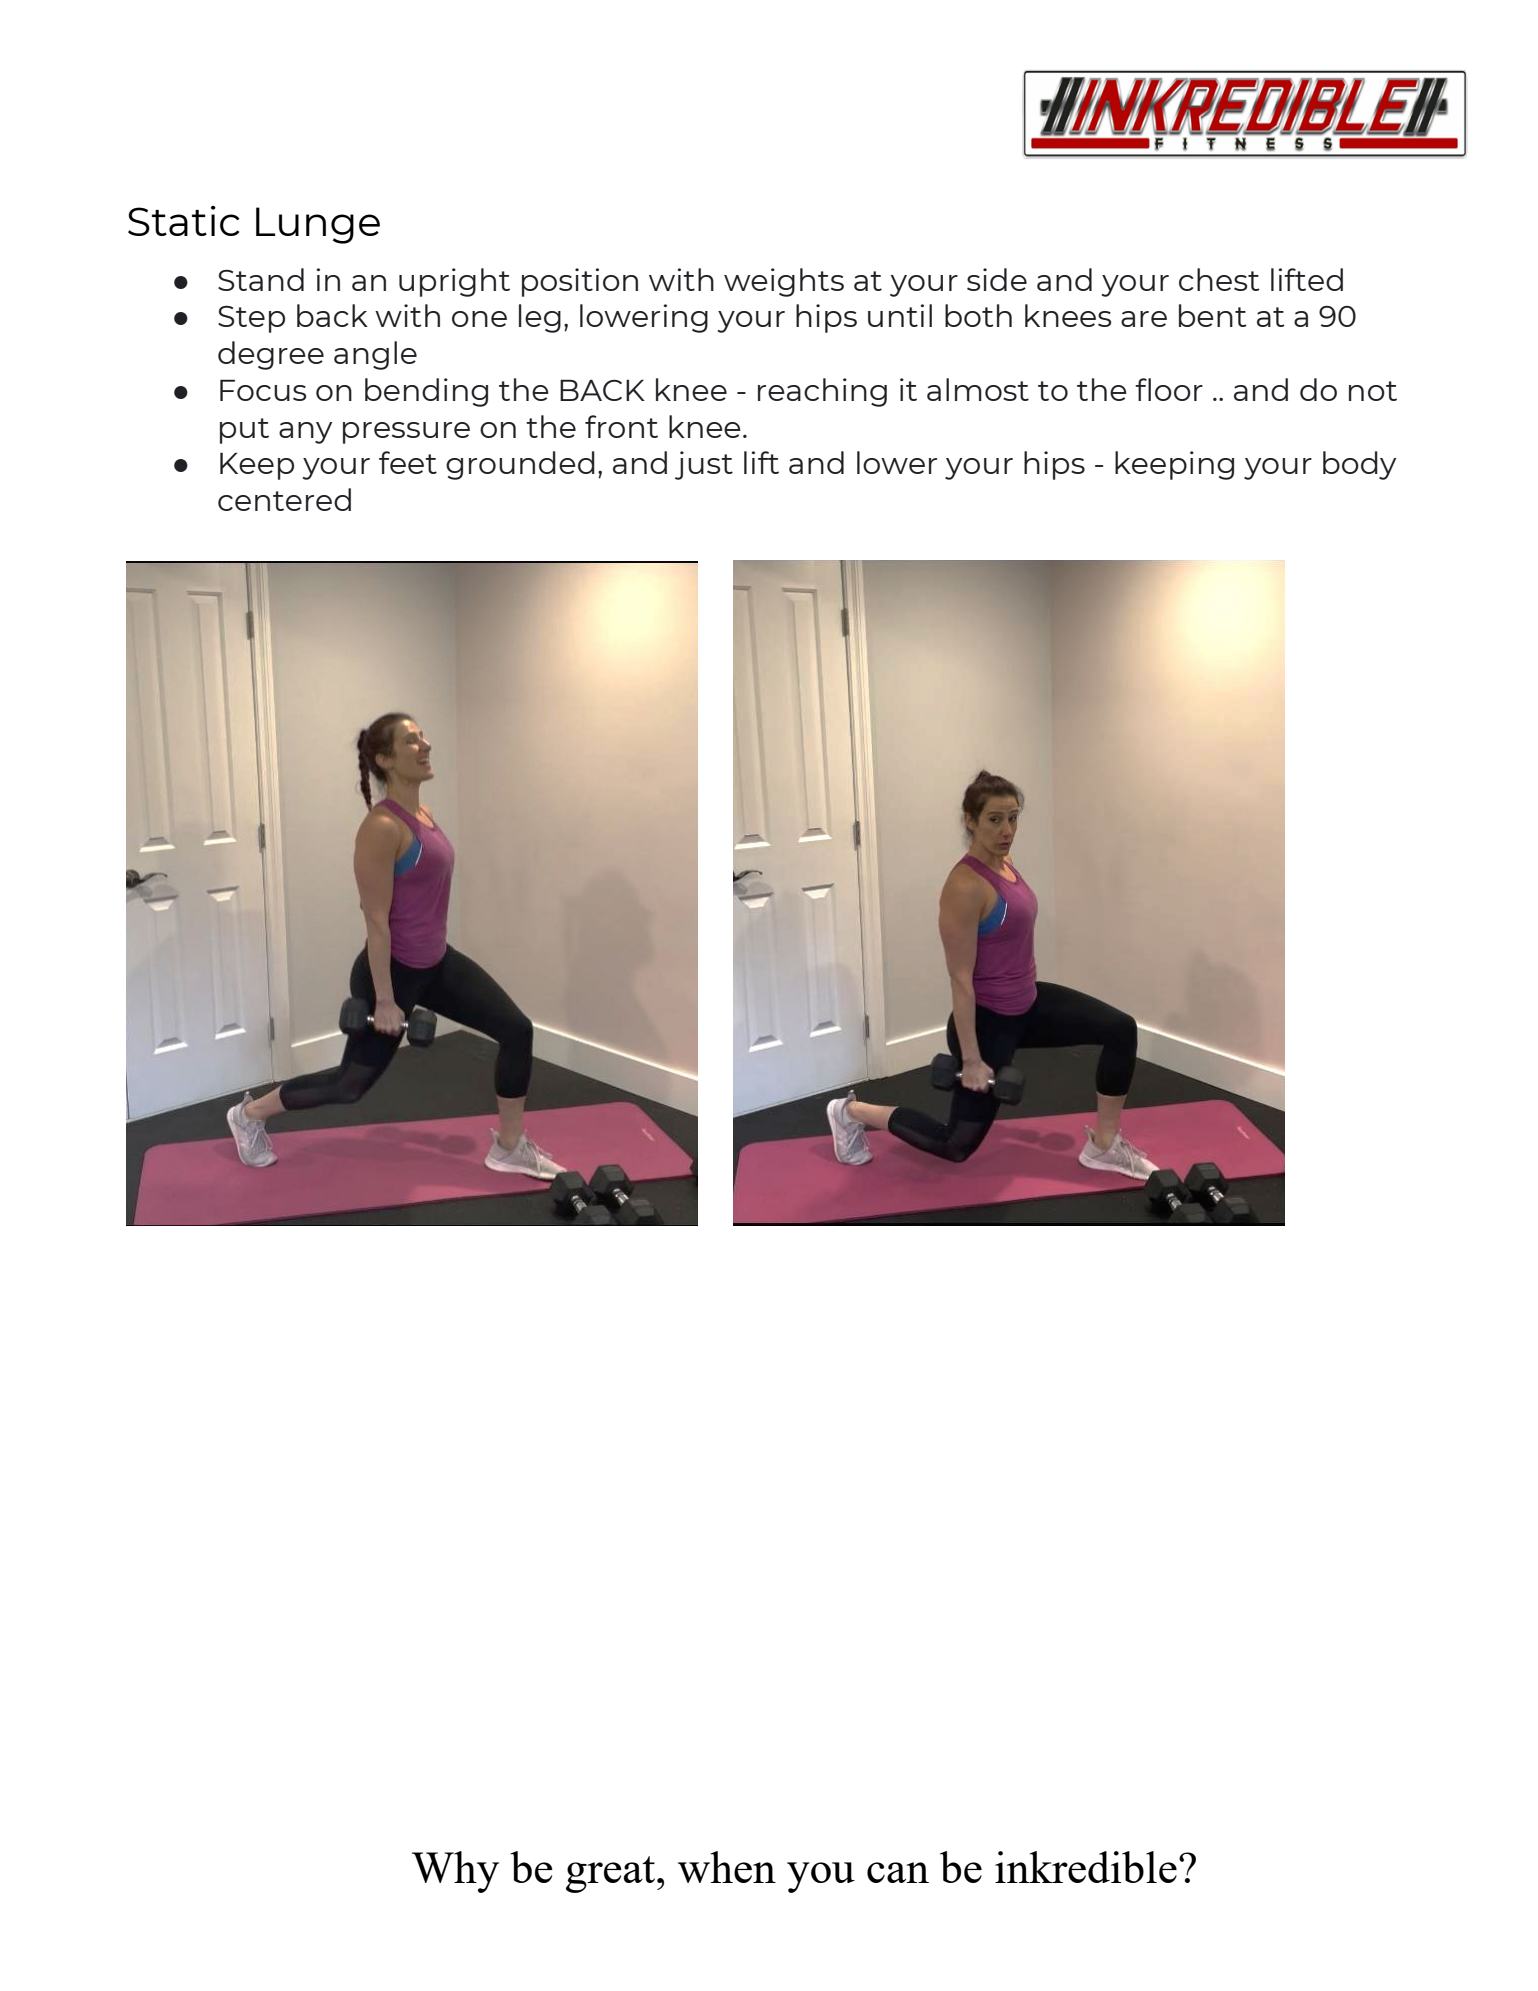 Image resolution: width=1538 pixels, height=1991 pixels. Describe the element at coordinates (898, 1872) in the screenshot. I see `can` at that location.
